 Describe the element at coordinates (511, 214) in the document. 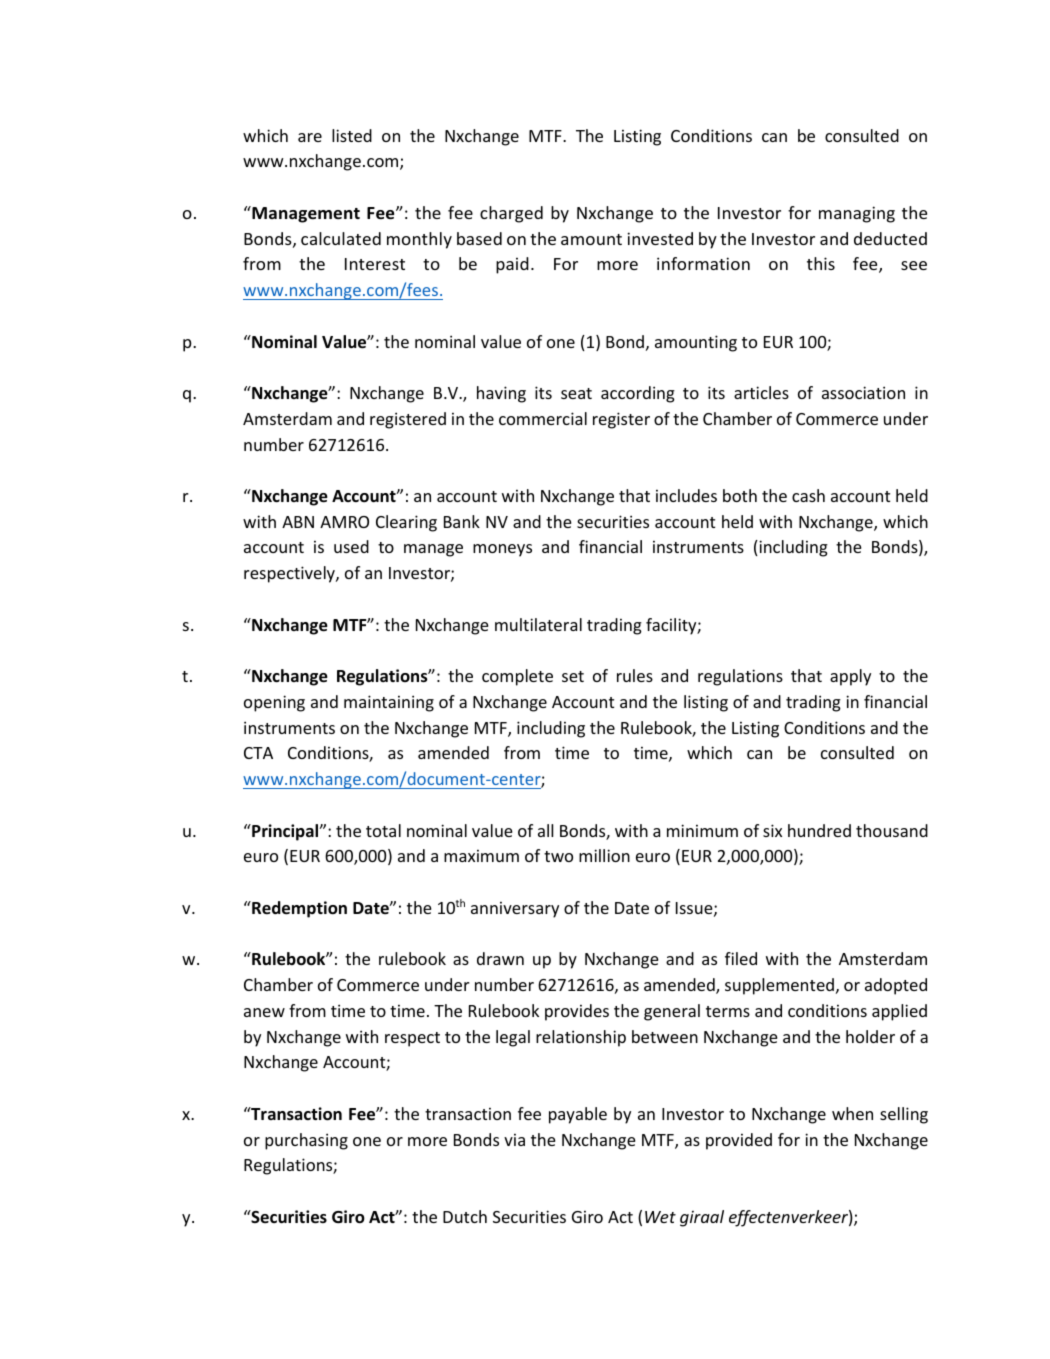

I see `charged` at that location.
